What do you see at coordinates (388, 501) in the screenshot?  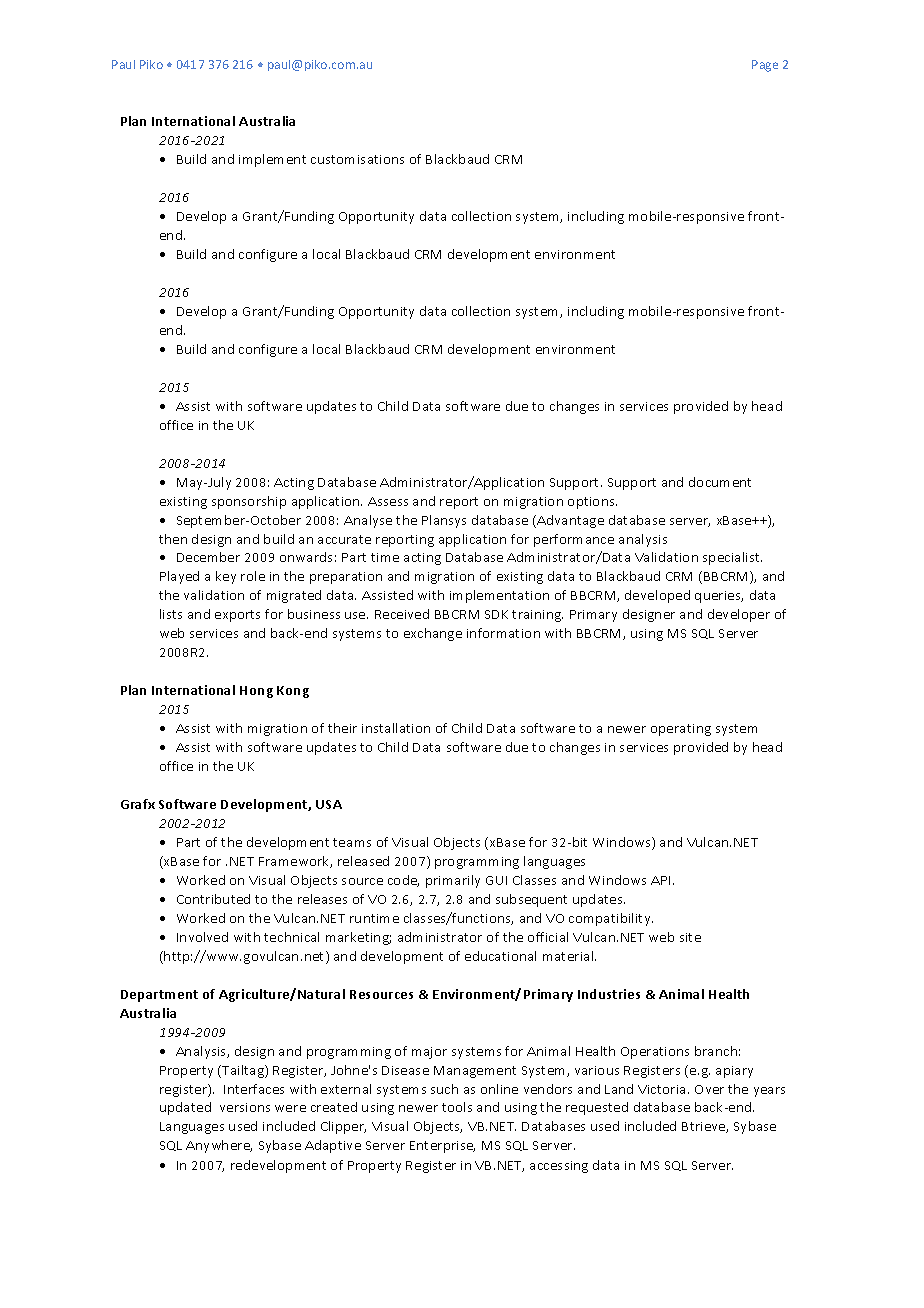 I see `Assess` at bounding box center [388, 501].
